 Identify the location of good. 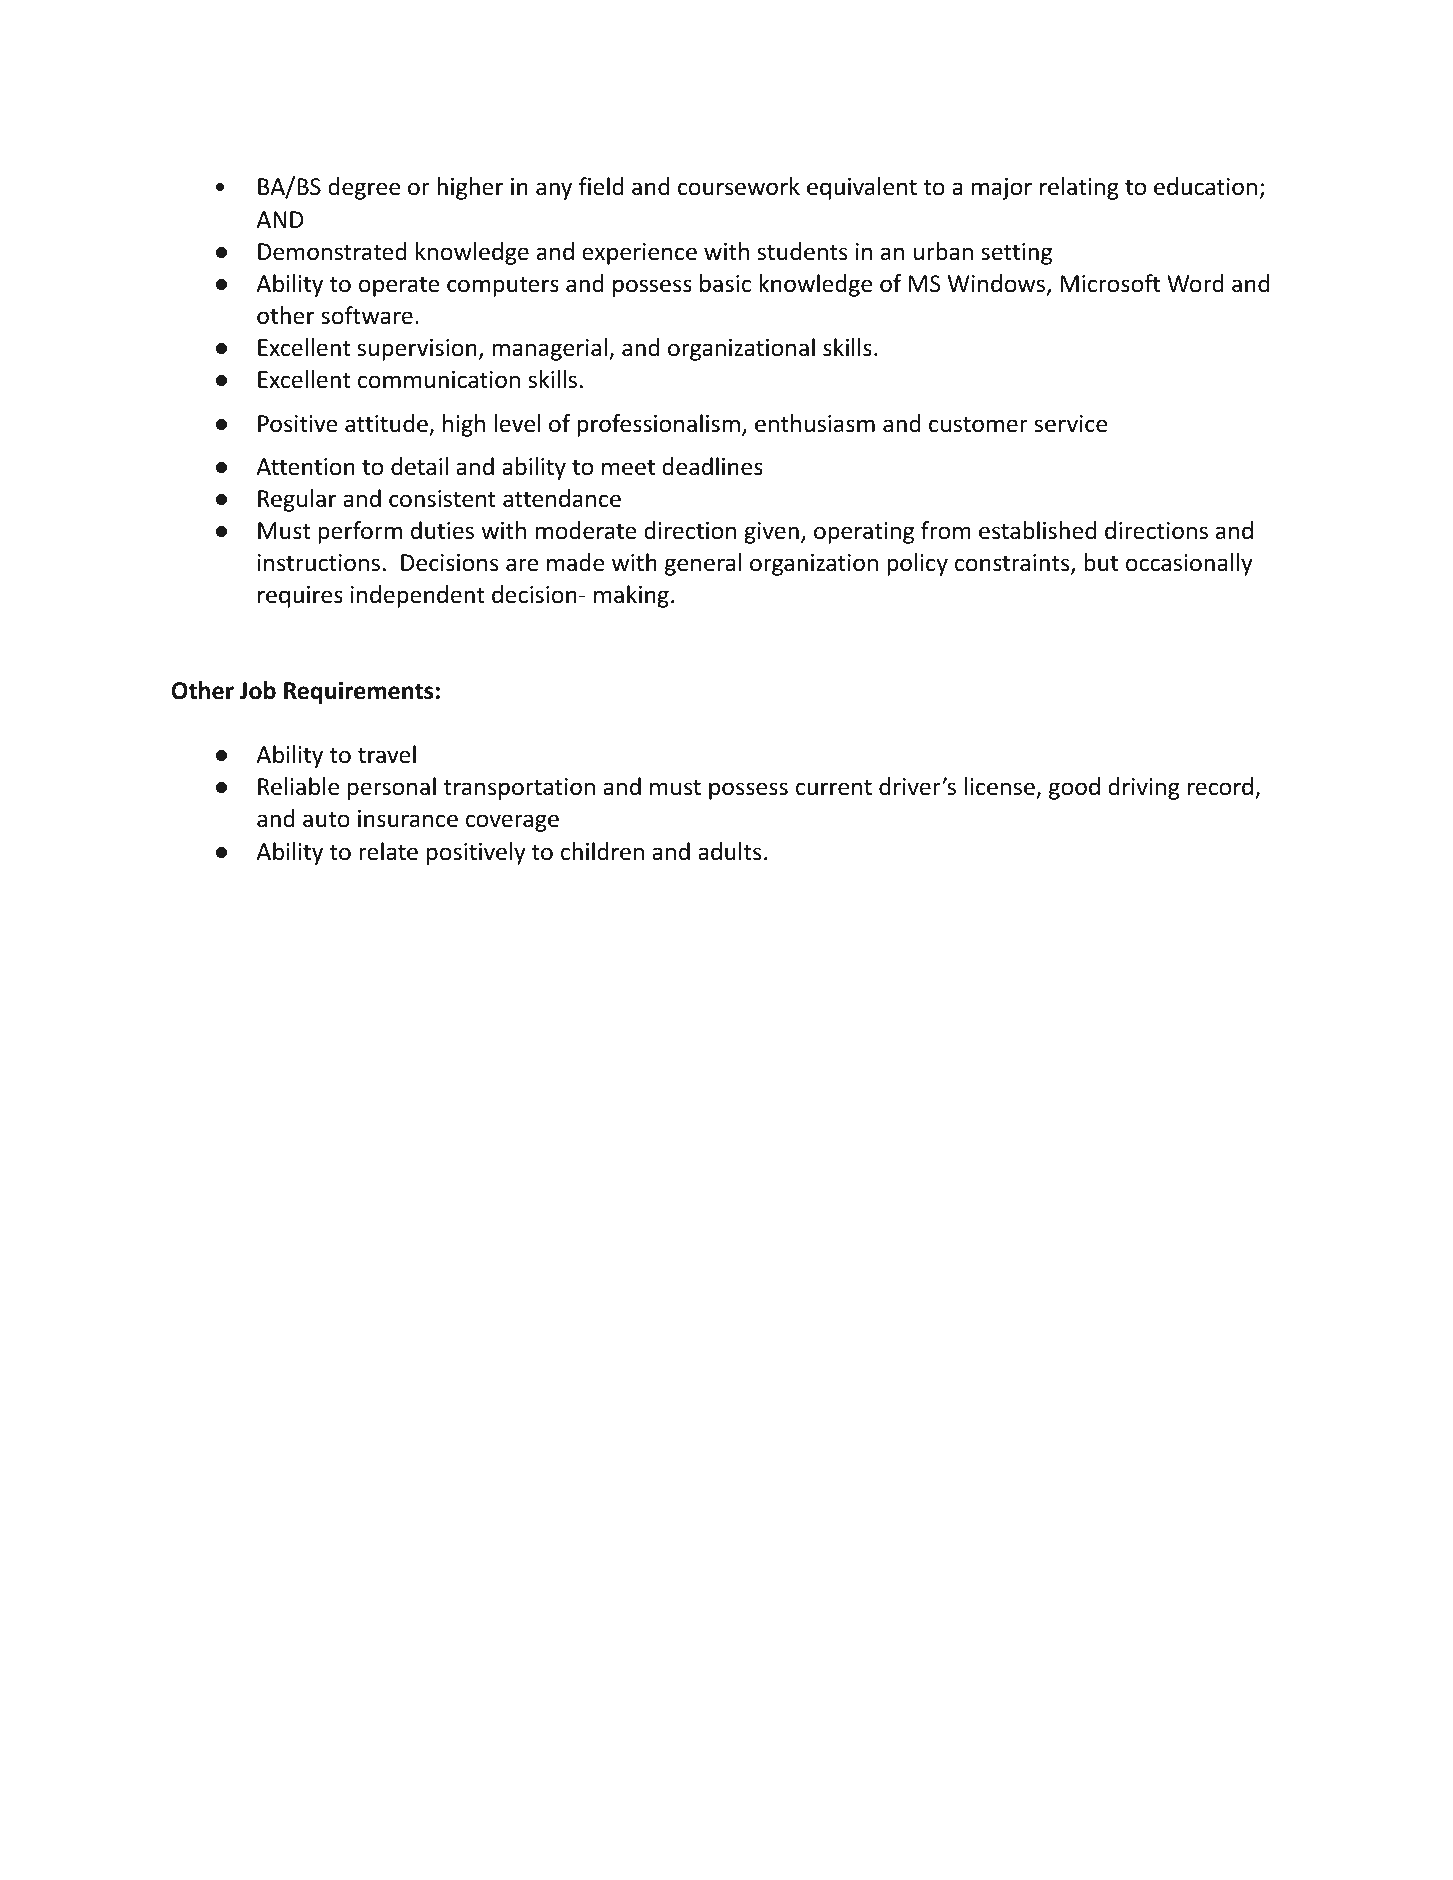
(1074, 788).
